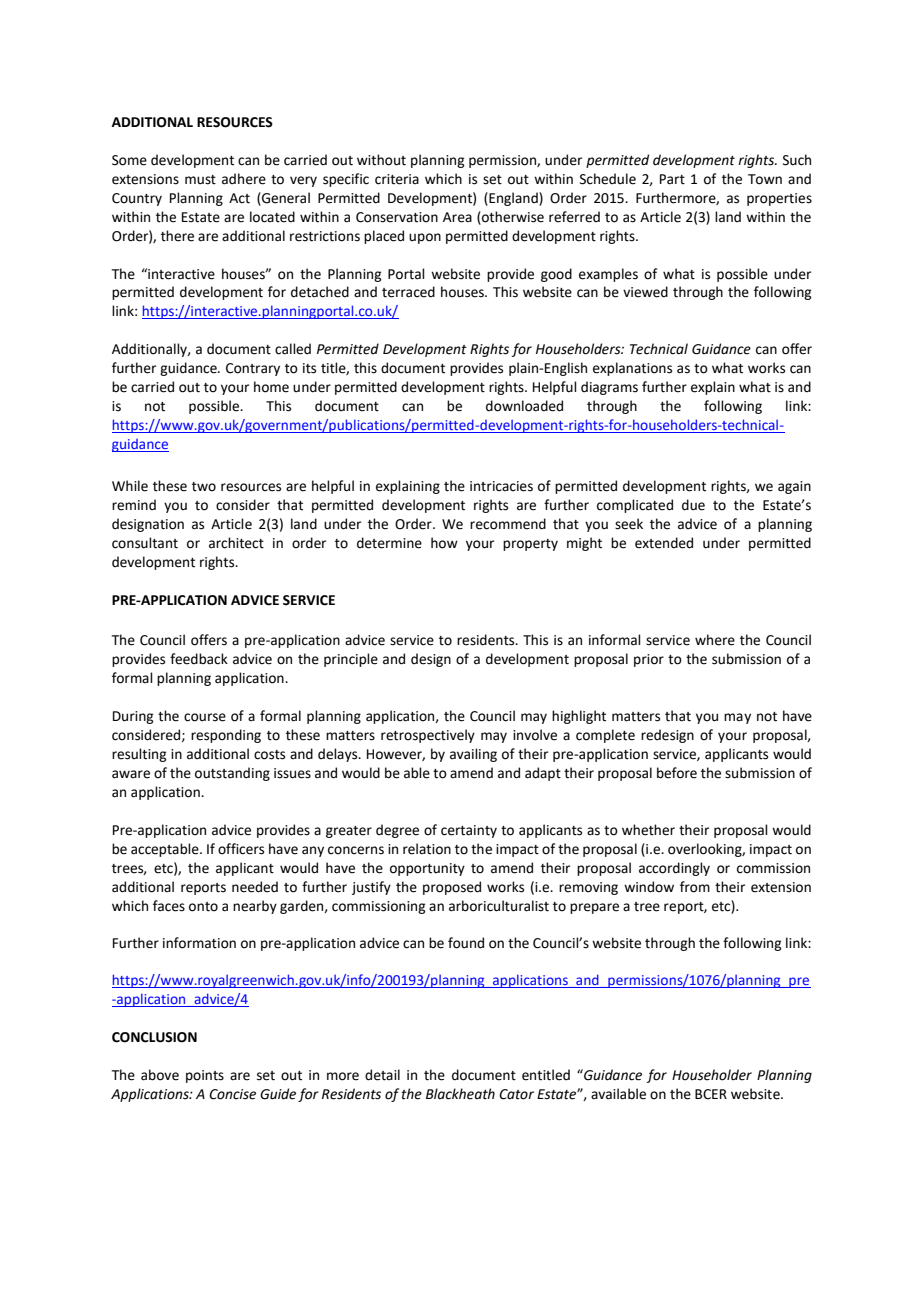 The width and height of the screenshot is (924, 1308). I want to click on feedback, so click(199, 659).
